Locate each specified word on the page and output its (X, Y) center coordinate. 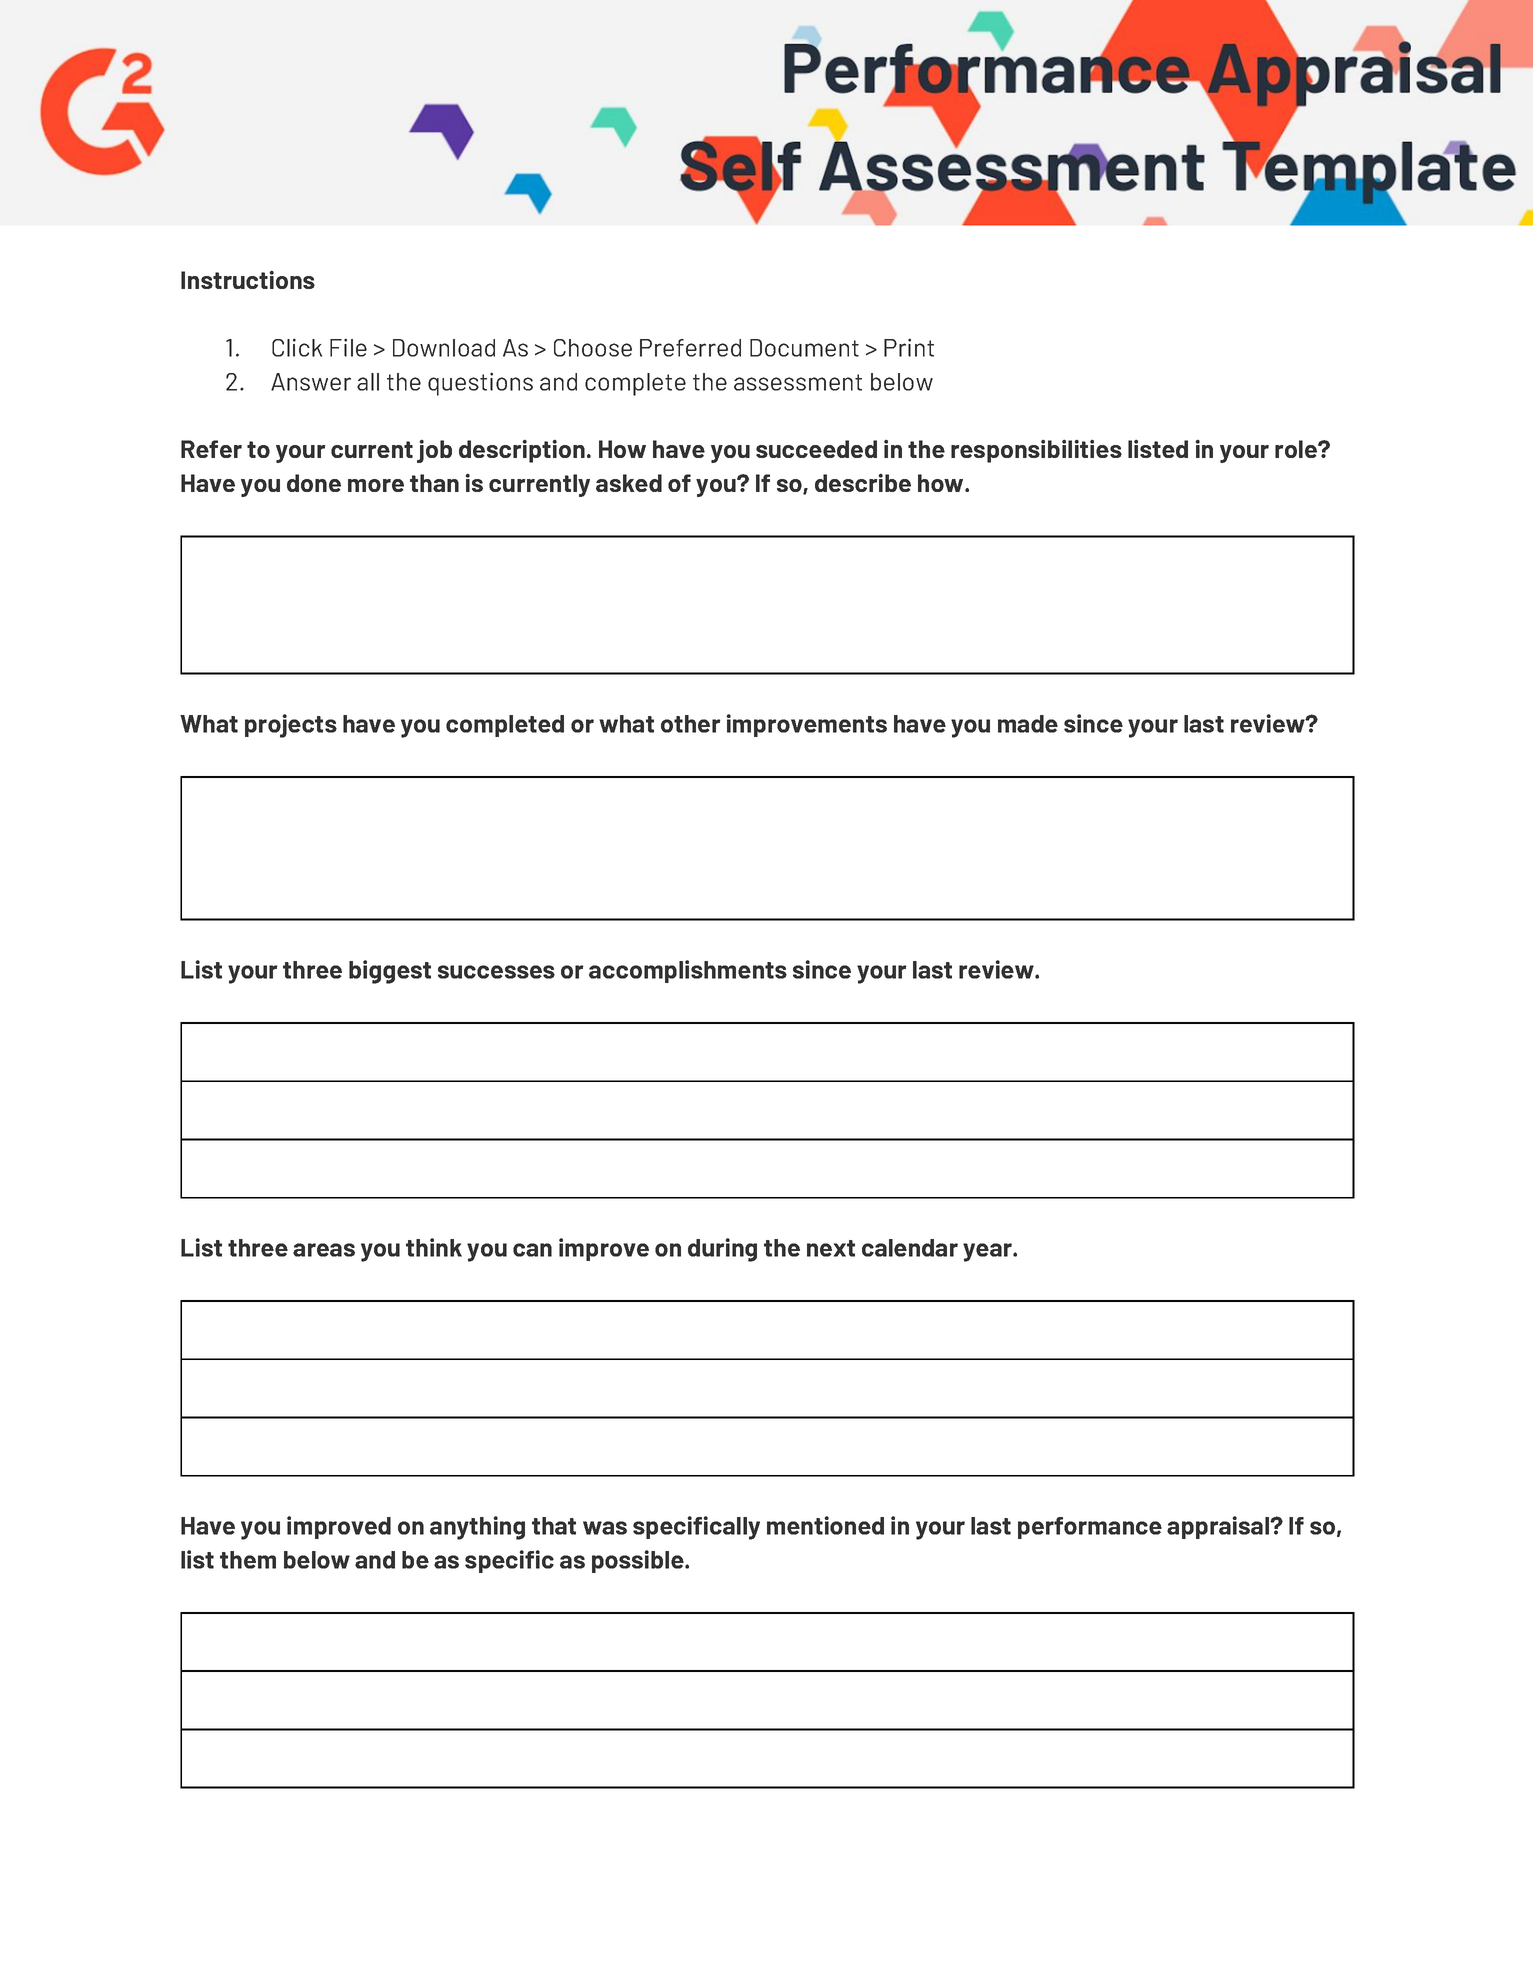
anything (477, 1528)
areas (324, 1250)
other (691, 724)
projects (291, 726)
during (722, 1250)
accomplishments (688, 971)
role (1297, 449)
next (831, 1248)
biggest (390, 972)
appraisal (1219, 1527)
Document (804, 348)
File (348, 347)
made (1028, 724)
